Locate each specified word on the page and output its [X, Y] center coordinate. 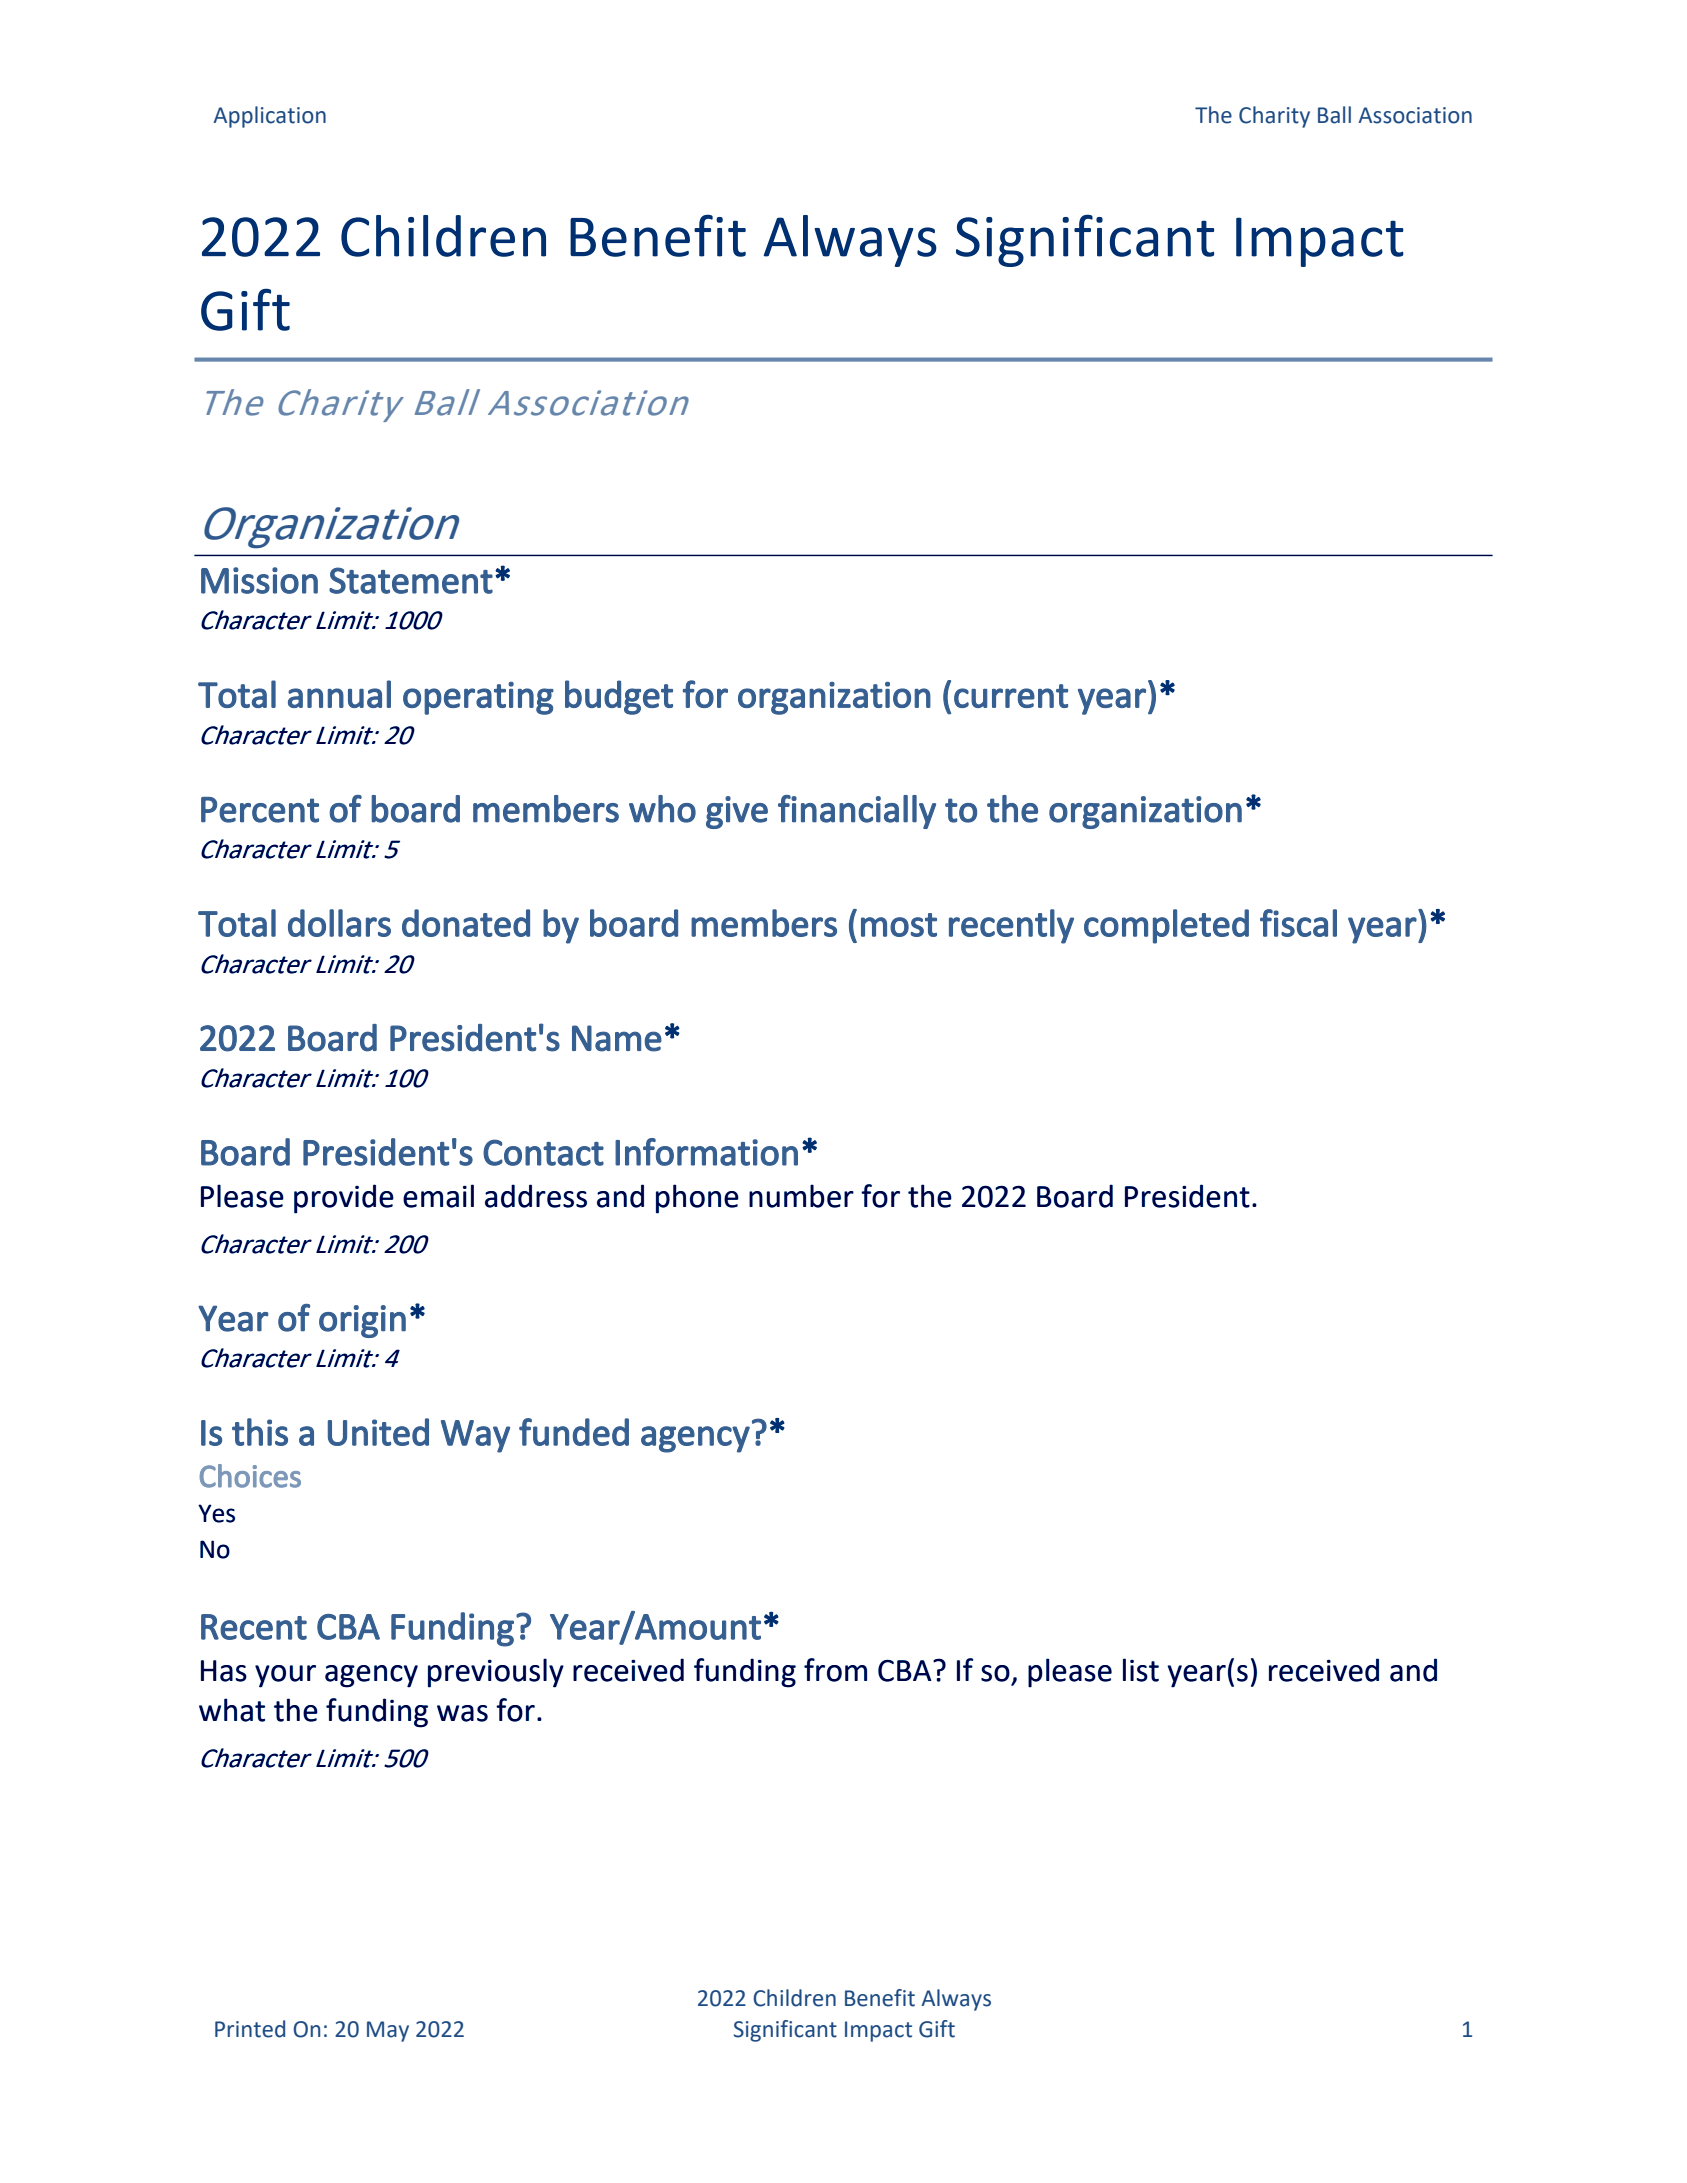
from [835, 1670]
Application [269, 117]
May [388, 2031]
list [1141, 1670]
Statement [411, 580]
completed [1166, 926]
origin [362, 1321]
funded [574, 1432]
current [1011, 696]
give [737, 812]
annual [339, 694]
